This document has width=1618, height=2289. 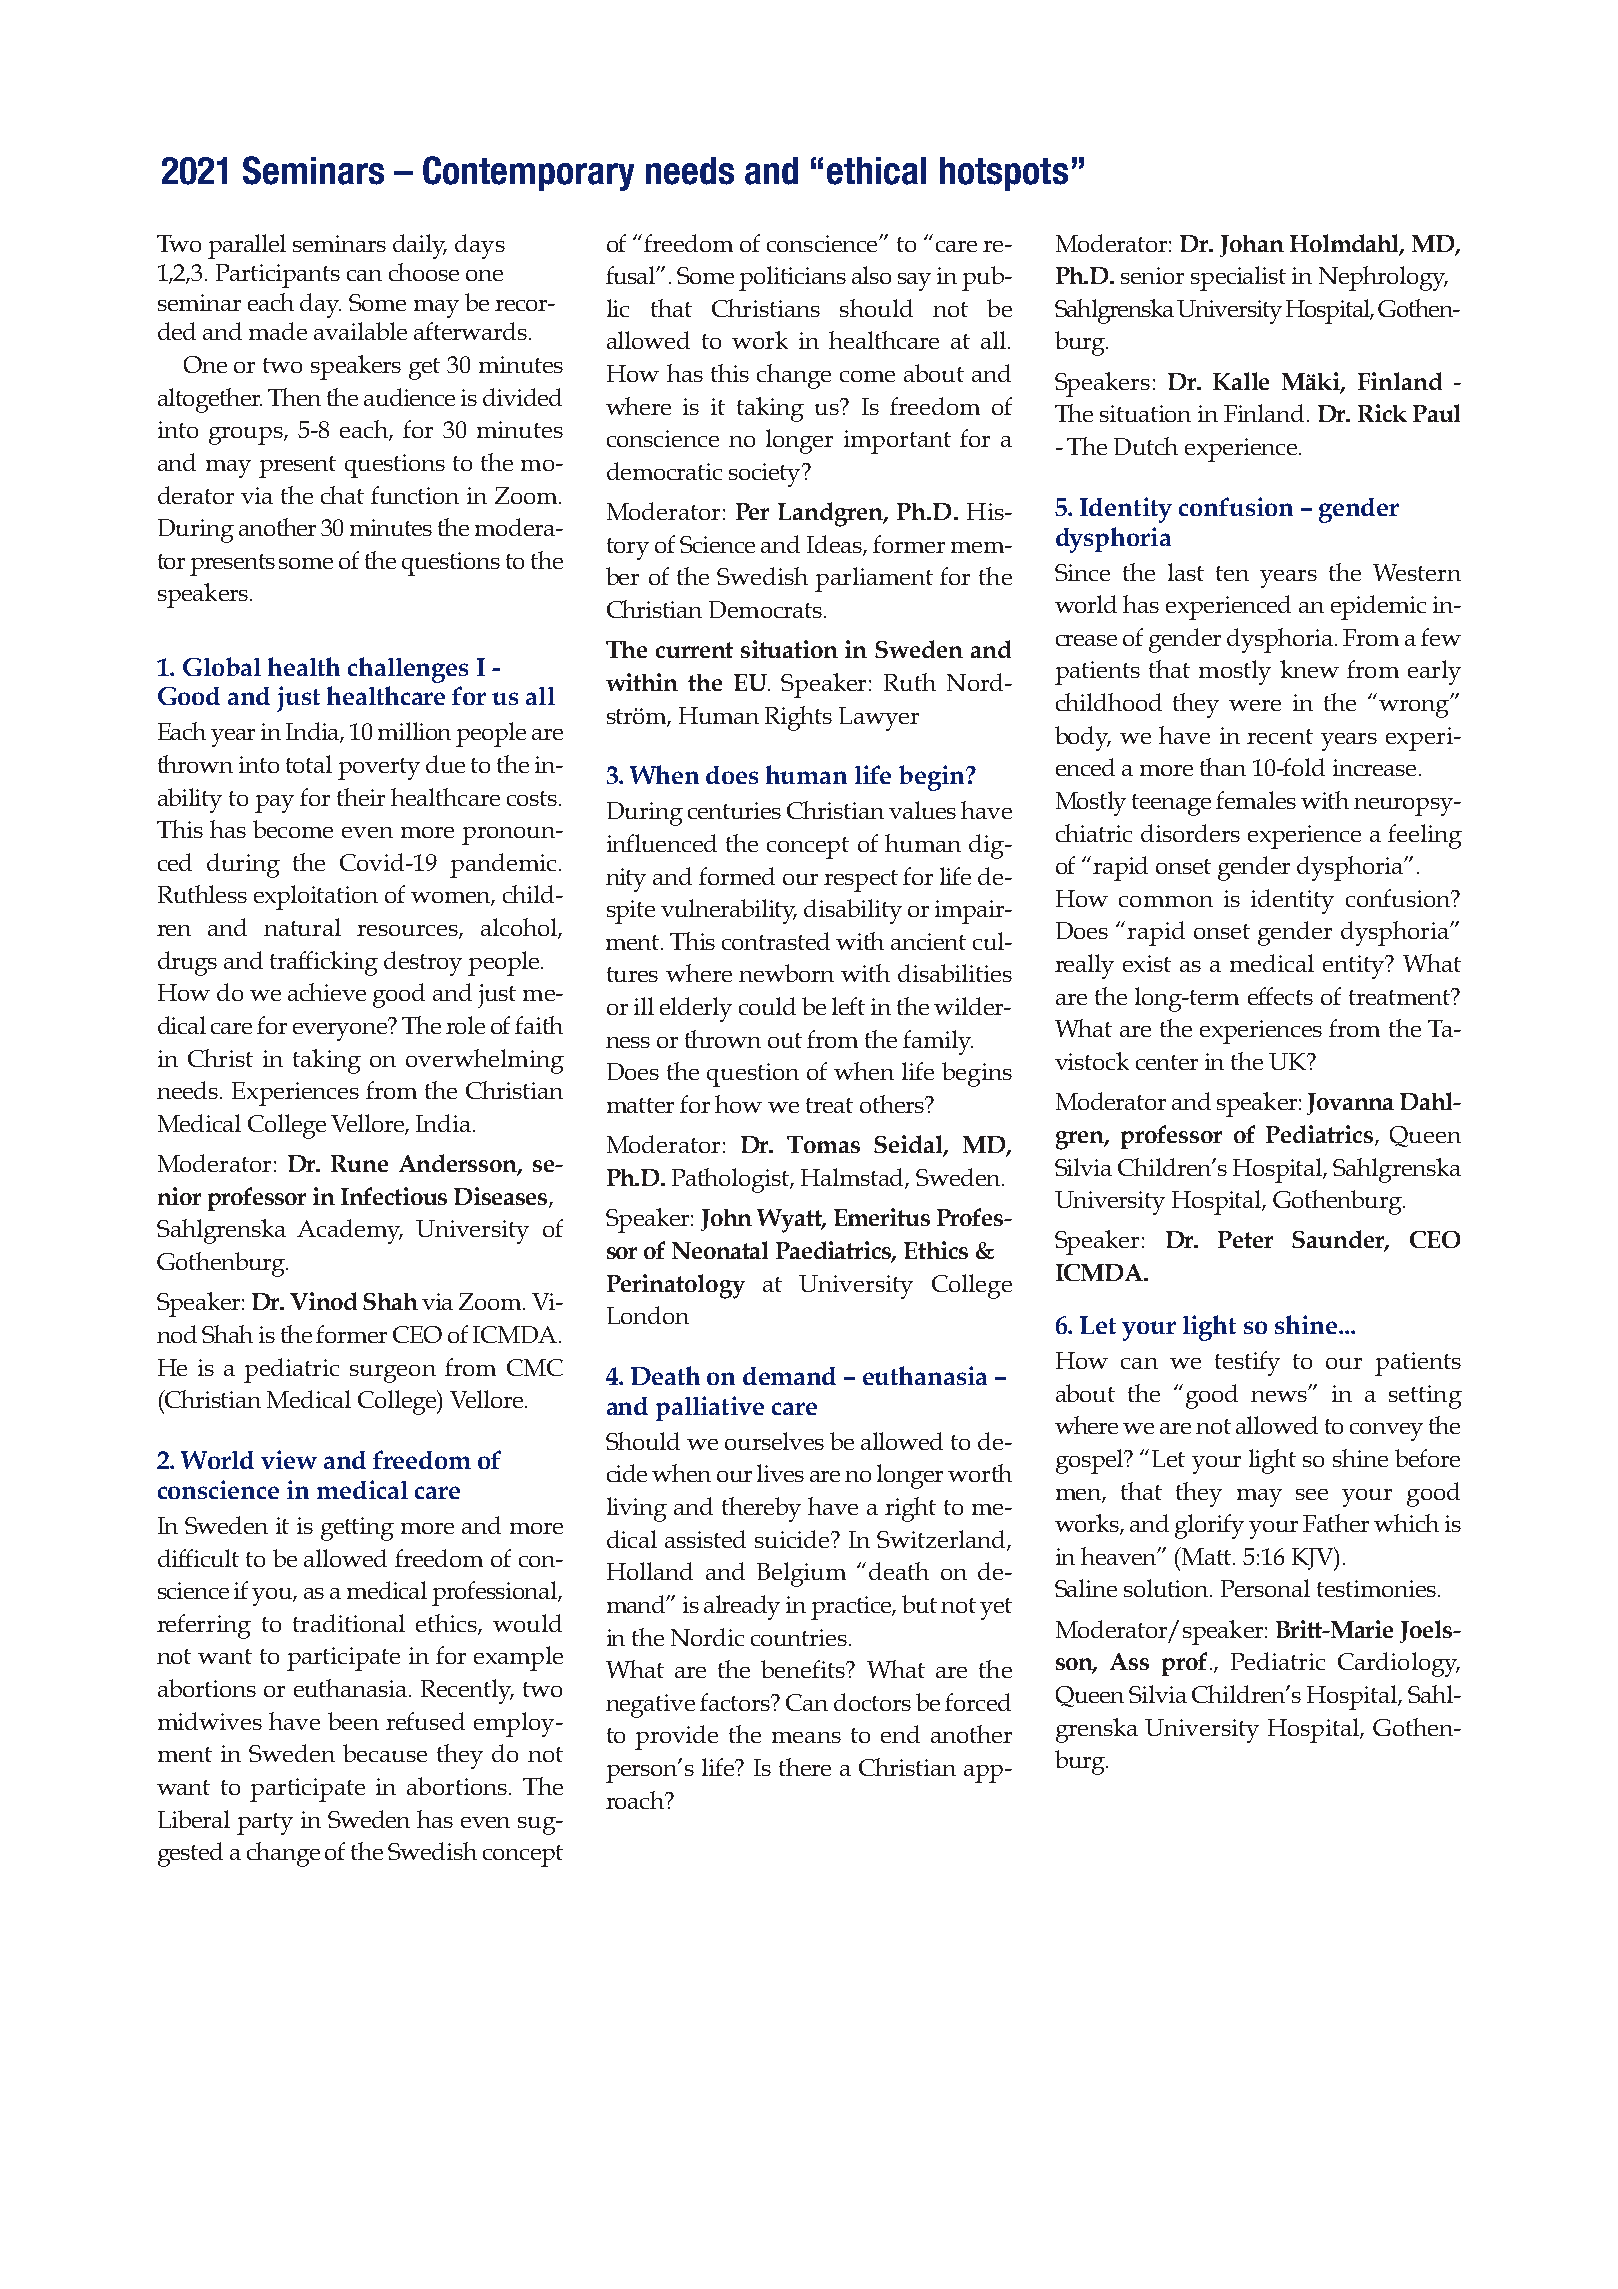 I want to click on Wyatt, so click(x=791, y=1221).
